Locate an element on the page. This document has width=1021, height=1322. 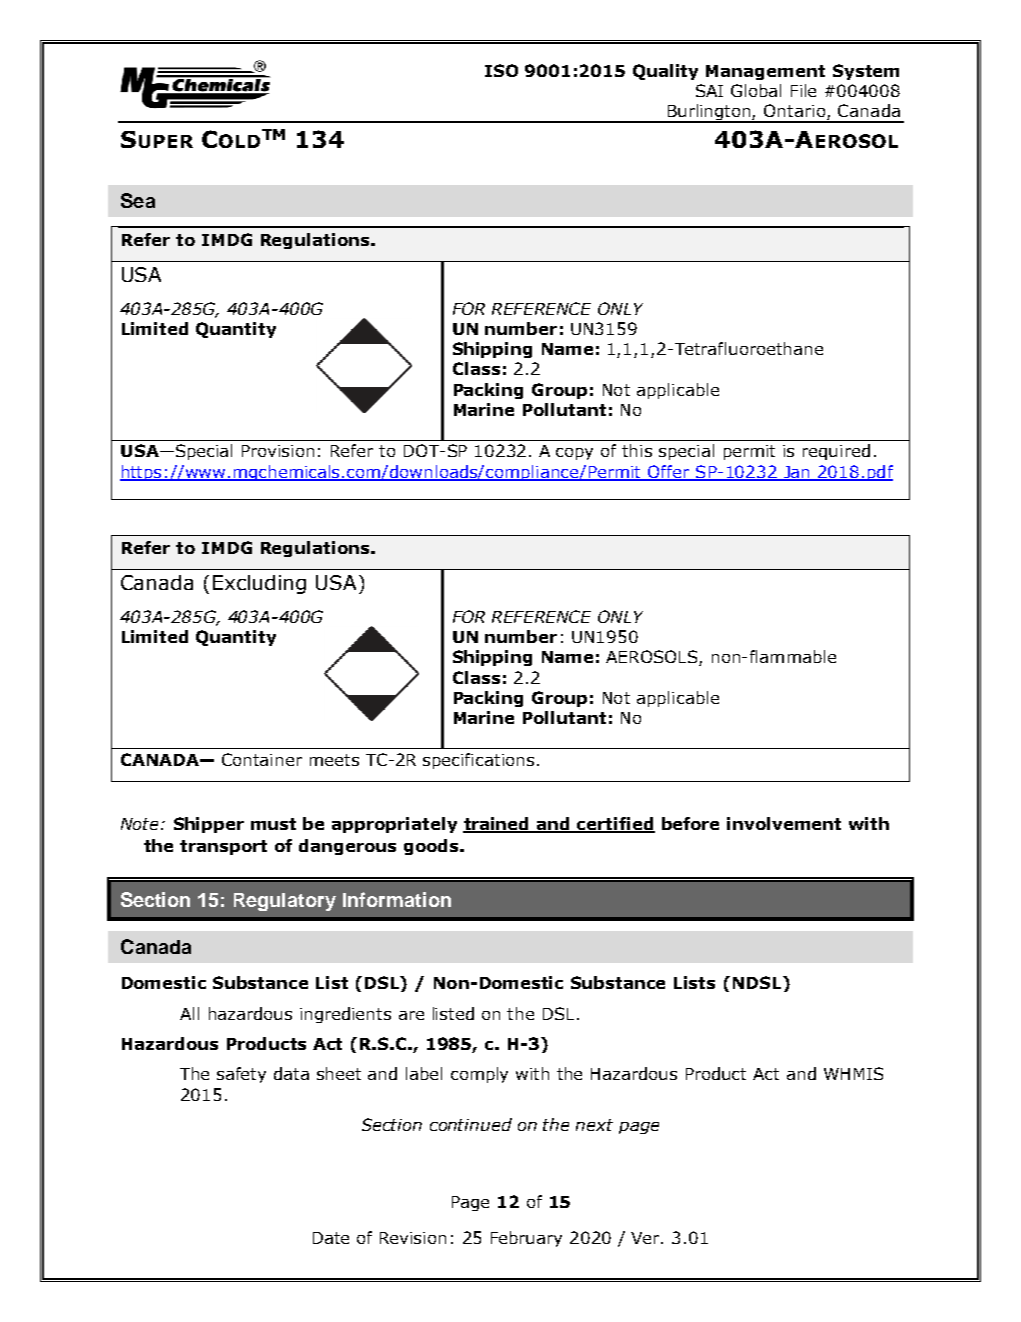
Date is located at coordinates (331, 1238).
